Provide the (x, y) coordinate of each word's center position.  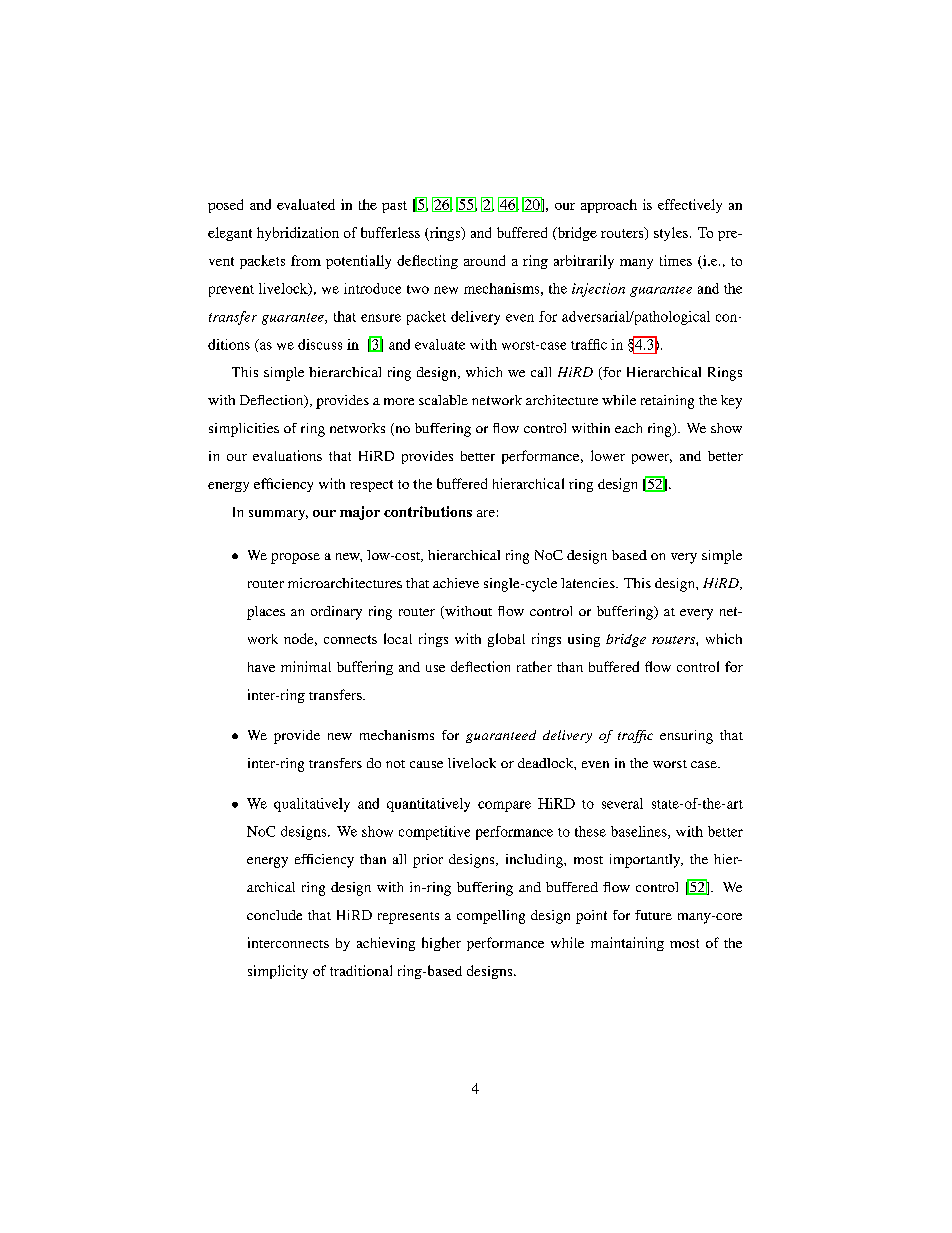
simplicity (278, 972)
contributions (428, 511)
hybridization (298, 234)
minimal (306, 666)
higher (441, 944)
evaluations (287, 455)
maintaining (627, 944)
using (584, 640)
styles (671, 234)
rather (534, 666)
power (652, 459)
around (484, 260)
